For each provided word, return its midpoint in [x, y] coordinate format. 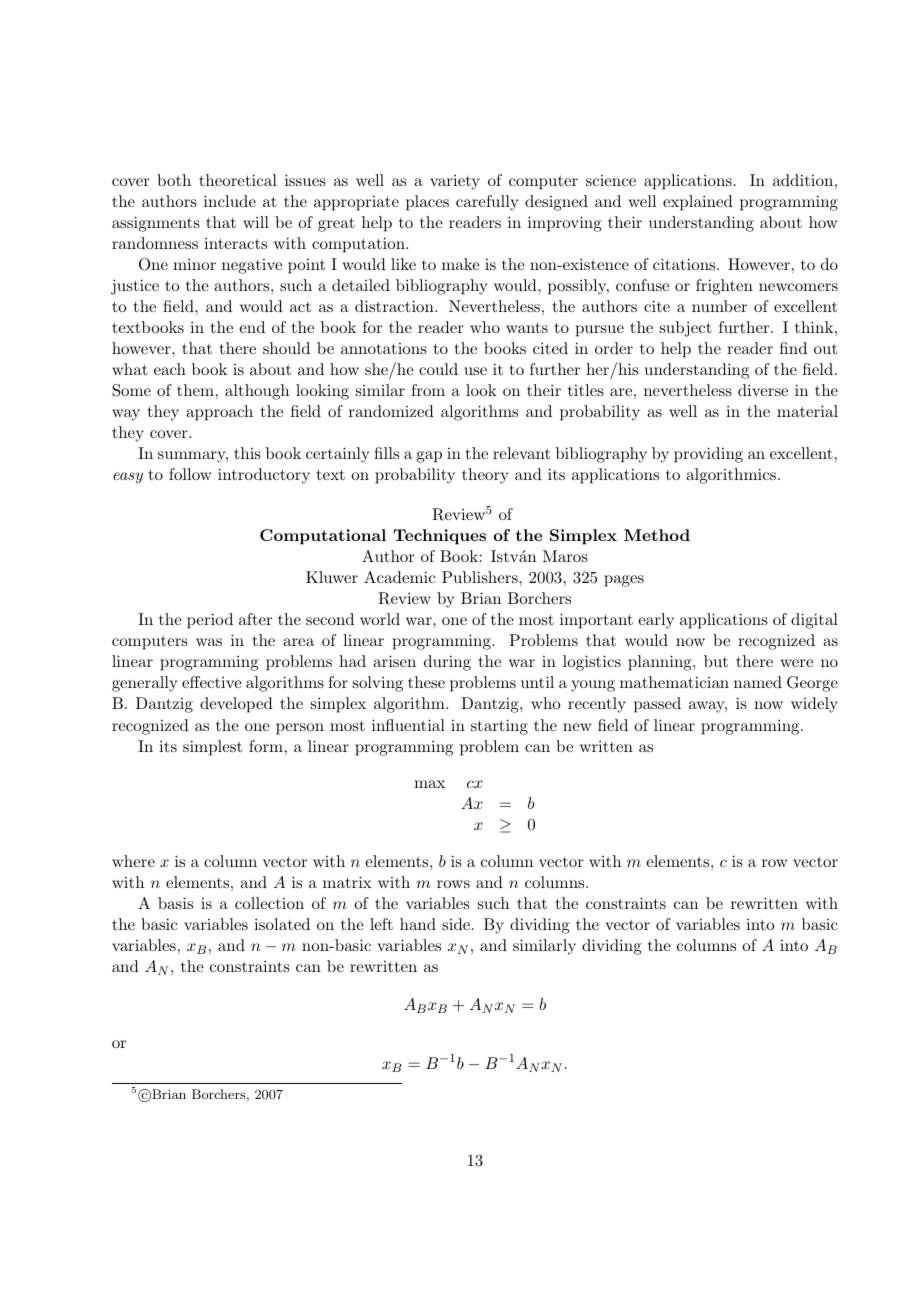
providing [708, 455]
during [447, 663]
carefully [487, 203]
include [230, 201]
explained [698, 203]
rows [453, 884]
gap [429, 457]
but [716, 661]
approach [219, 413]
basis [175, 903]
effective [212, 682]
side [456, 924]
